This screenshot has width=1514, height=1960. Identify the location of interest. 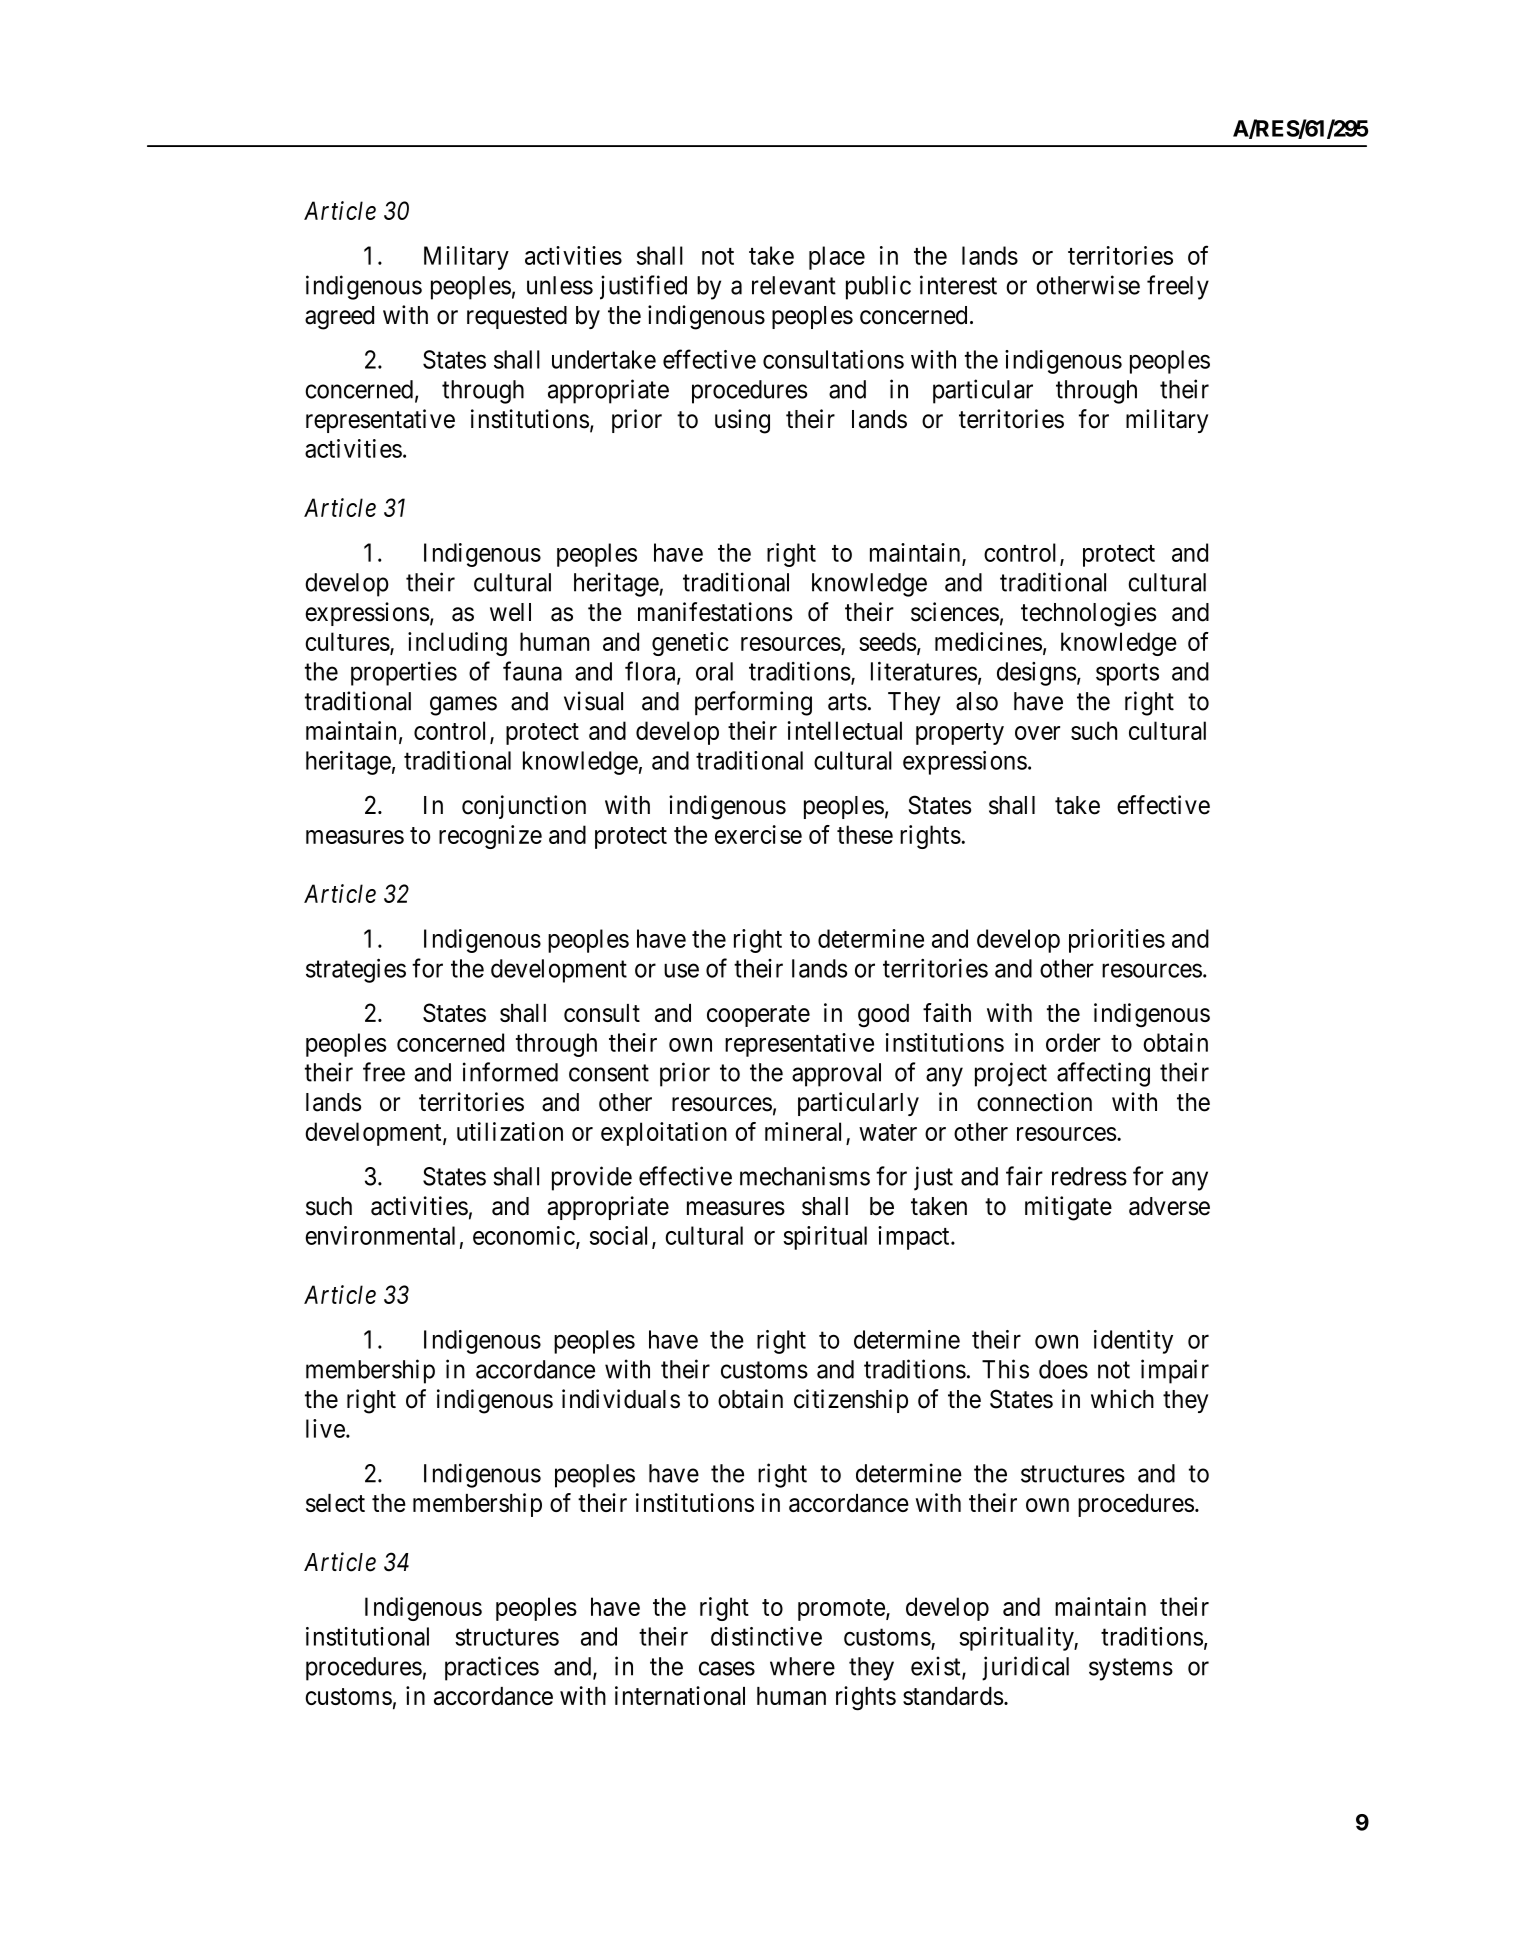
(958, 285).
